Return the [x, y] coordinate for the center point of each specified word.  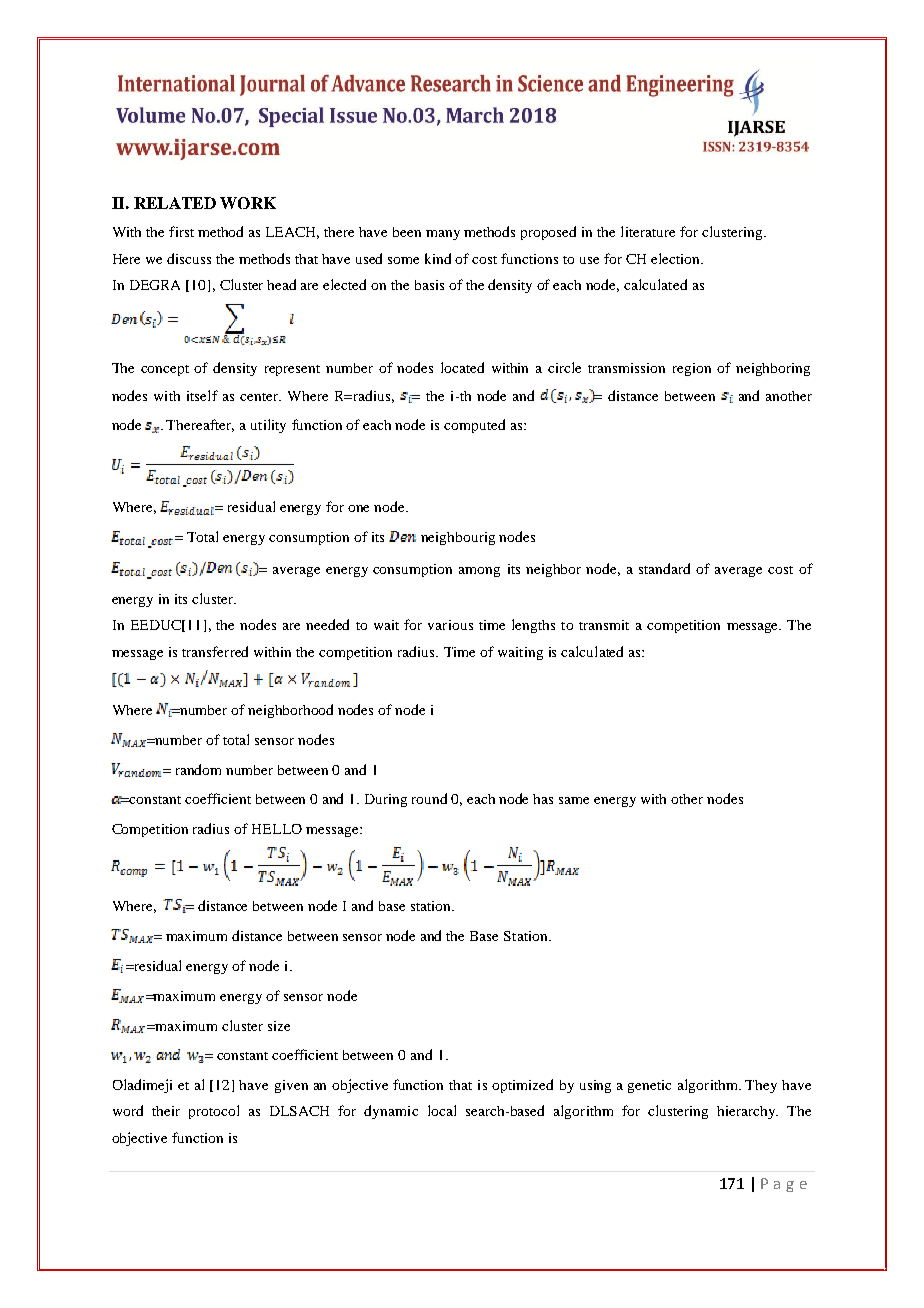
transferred [215, 651]
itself [202, 395]
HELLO [277, 829]
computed [474, 426]
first [181, 231]
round [429, 798]
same [574, 800]
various [450, 625]
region [692, 369]
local [442, 1110]
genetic [649, 1086]
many [443, 235]
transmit [604, 625]
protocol [214, 1112]
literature [648, 231]
